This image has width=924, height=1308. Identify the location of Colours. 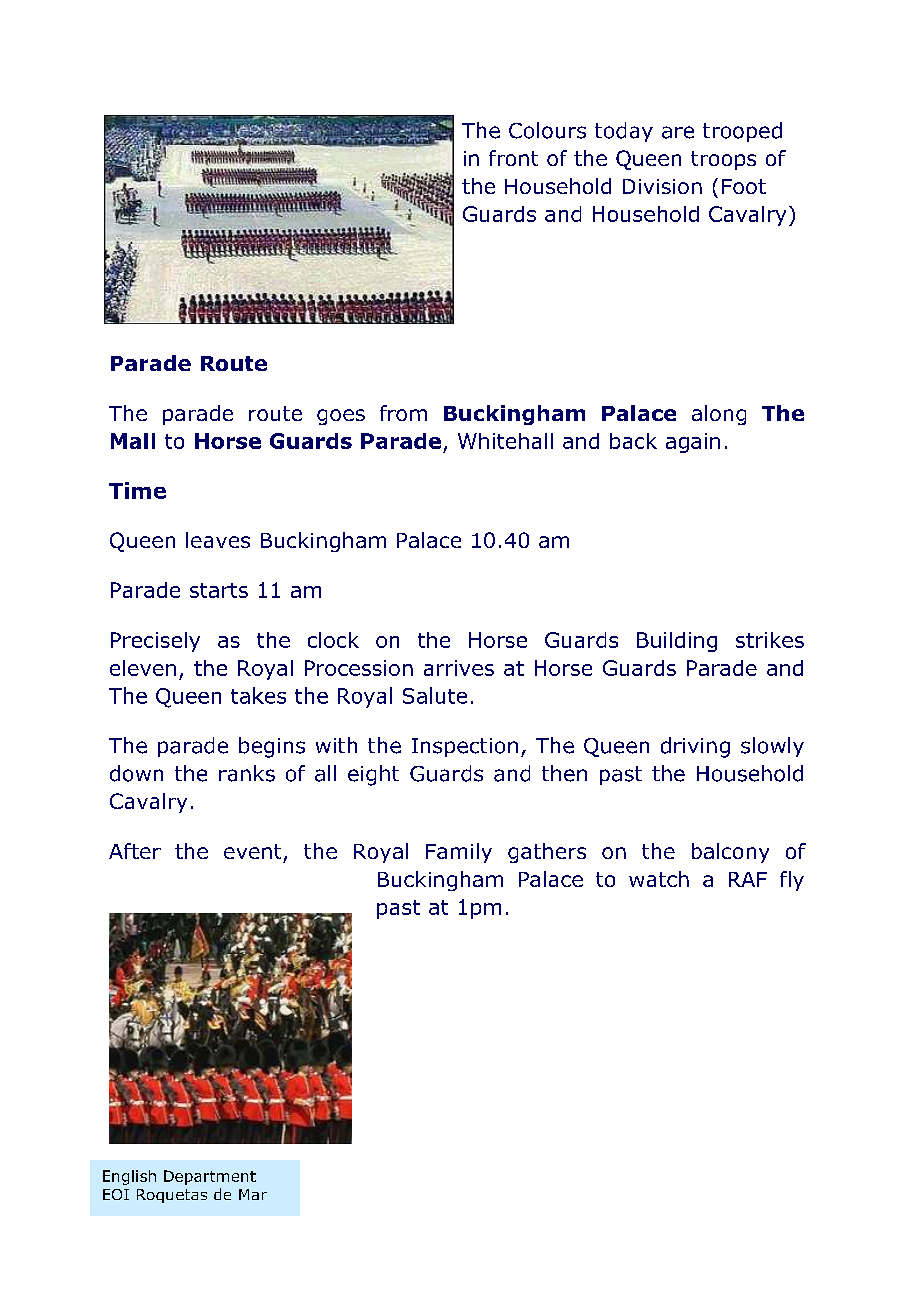
(547, 130).
